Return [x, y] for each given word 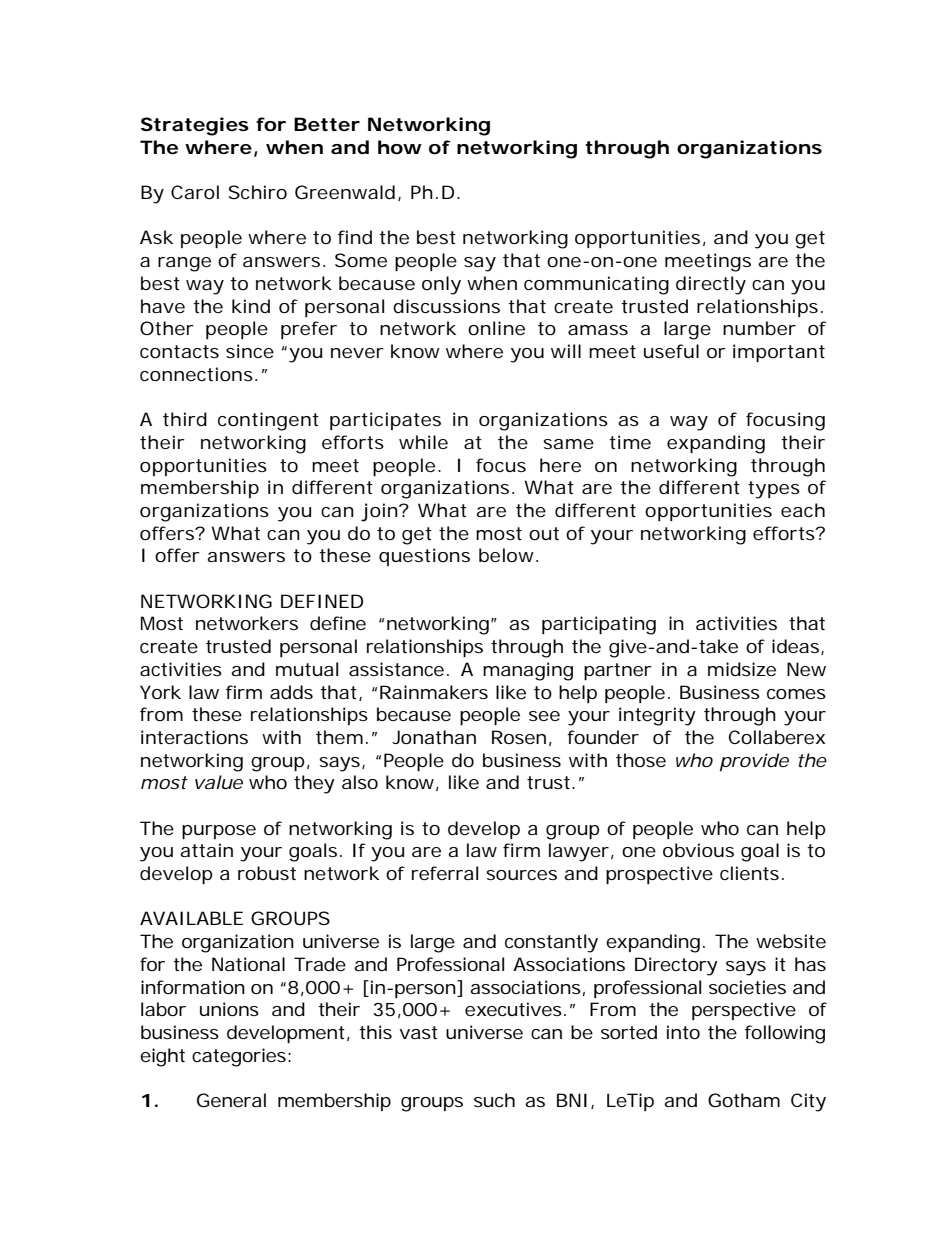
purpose [219, 832]
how [400, 147]
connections [196, 374]
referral [445, 873]
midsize [742, 669]
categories [239, 1057]
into [683, 1032]
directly [711, 285]
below [508, 555]
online [496, 328]
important [779, 353]
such [494, 1100]
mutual [307, 669]
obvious [698, 850]
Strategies [195, 126]
